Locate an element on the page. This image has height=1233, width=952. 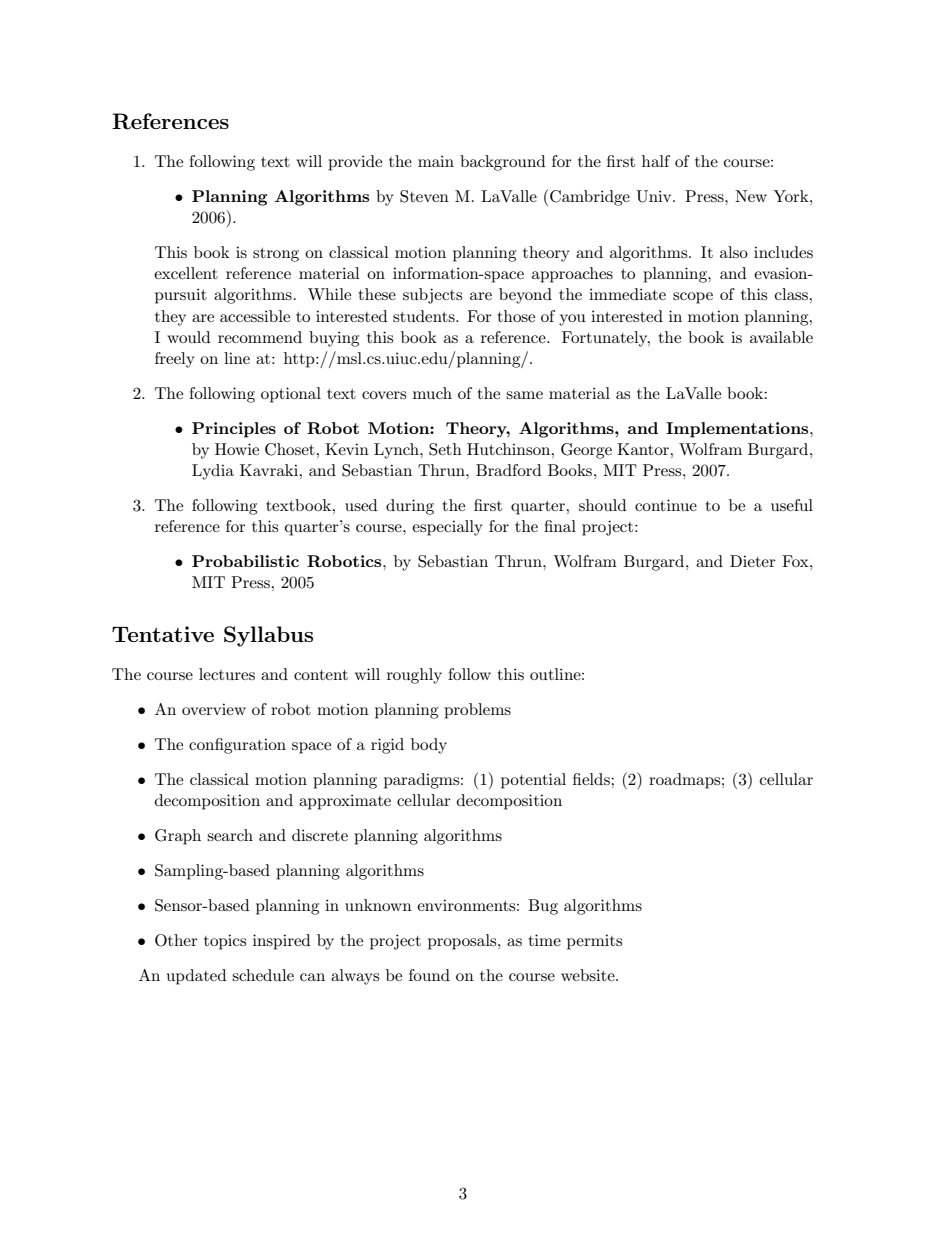
strong is located at coordinates (276, 255).
